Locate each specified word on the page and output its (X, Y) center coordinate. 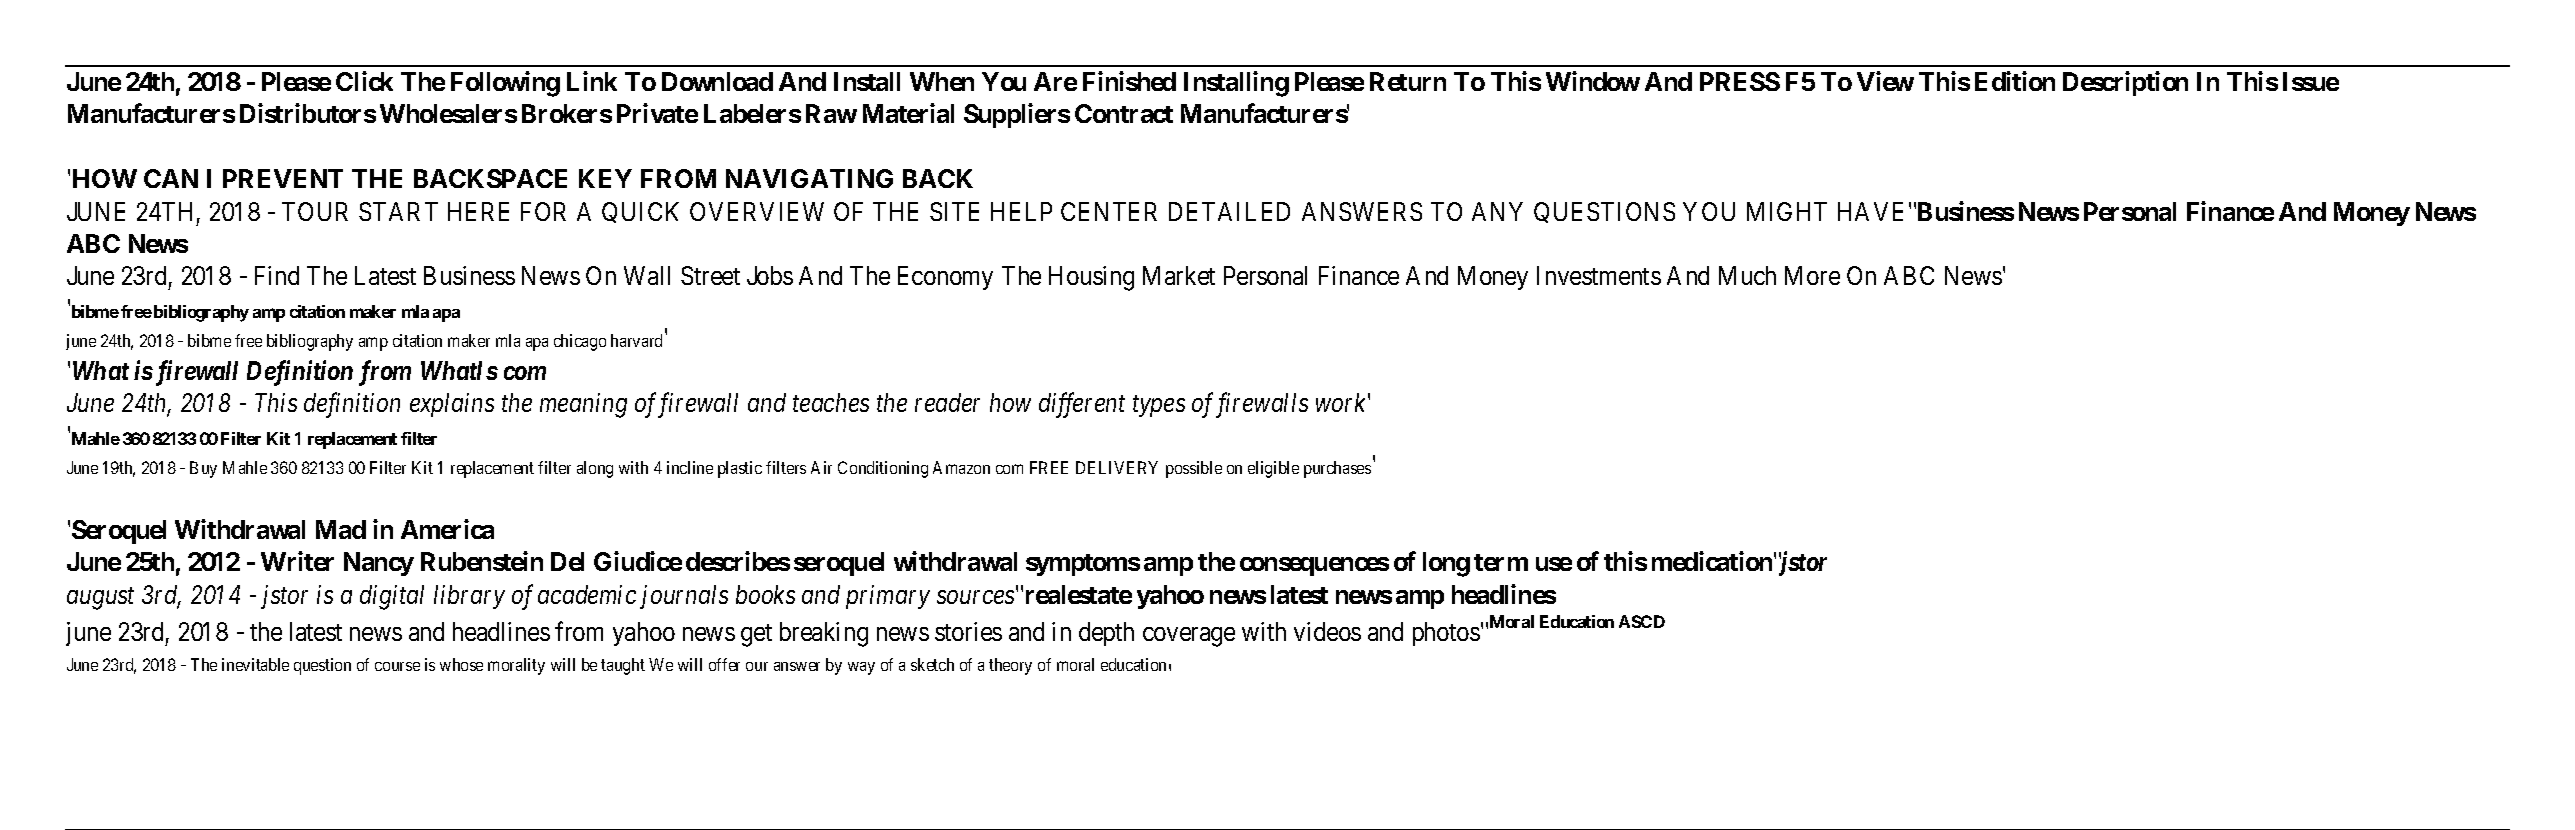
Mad (341, 529)
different (1082, 405)
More (1812, 275)
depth (1106, 634)
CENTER (1109, 211)
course (397, 666)
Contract (1124, 113)
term (1501, 562)
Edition (2015, 81)
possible (1194, 469)
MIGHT (1787, 211)
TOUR (315, 211)
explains (452, 405)
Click (364, 81)
